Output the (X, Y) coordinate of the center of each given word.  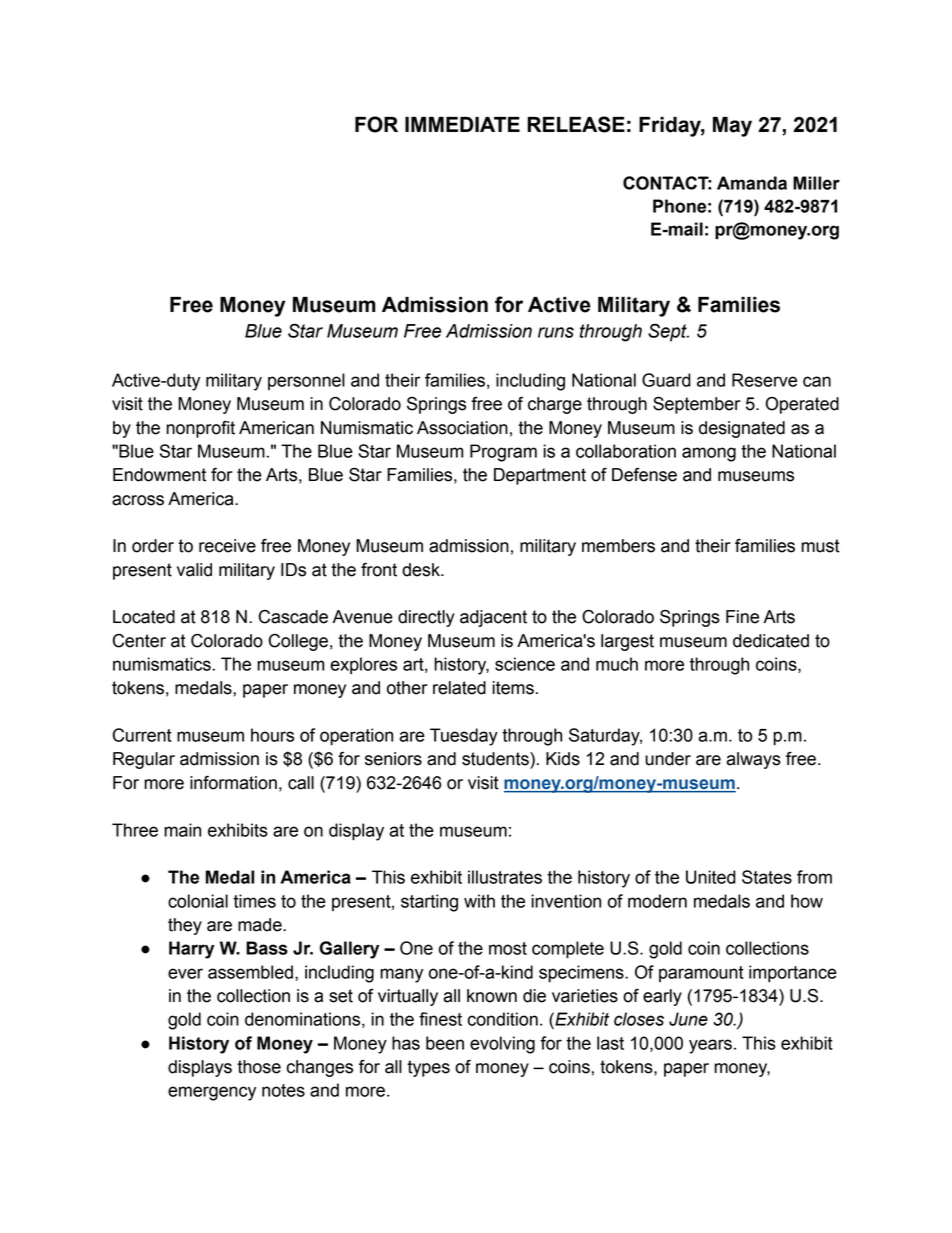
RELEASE (576, 124)
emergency (212, 1093)
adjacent (493, 618)
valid (194, 570)
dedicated (771, 641)
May (732, 127)
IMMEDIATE (462, 124)
